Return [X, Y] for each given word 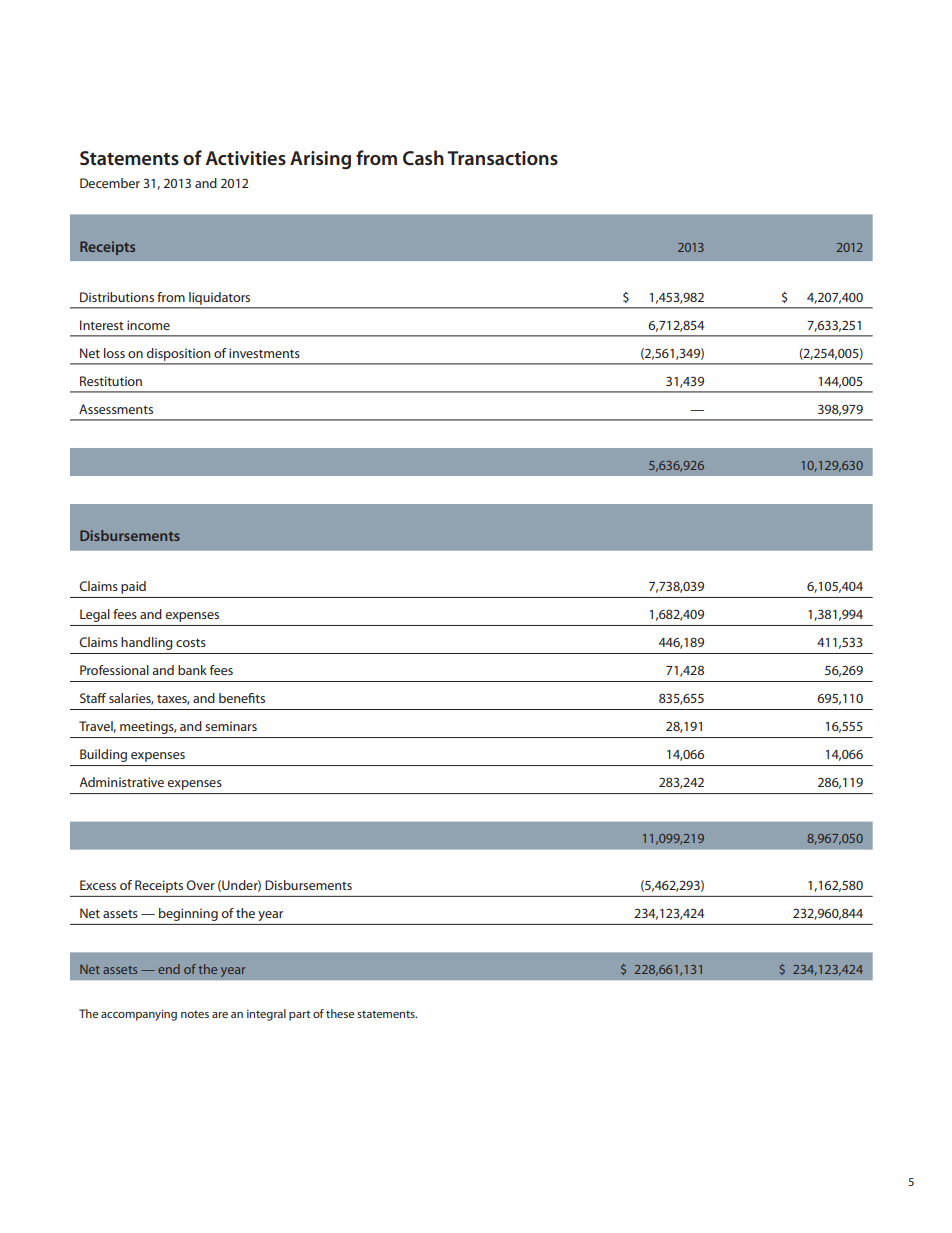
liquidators [219, 298]
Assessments [116, 409]
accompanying [139, 1015]
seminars [231, 726]
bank [192, 670]
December [110, 183]
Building [103, 755]
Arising [320, 160]
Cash [423, 158]
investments [264, 353]
